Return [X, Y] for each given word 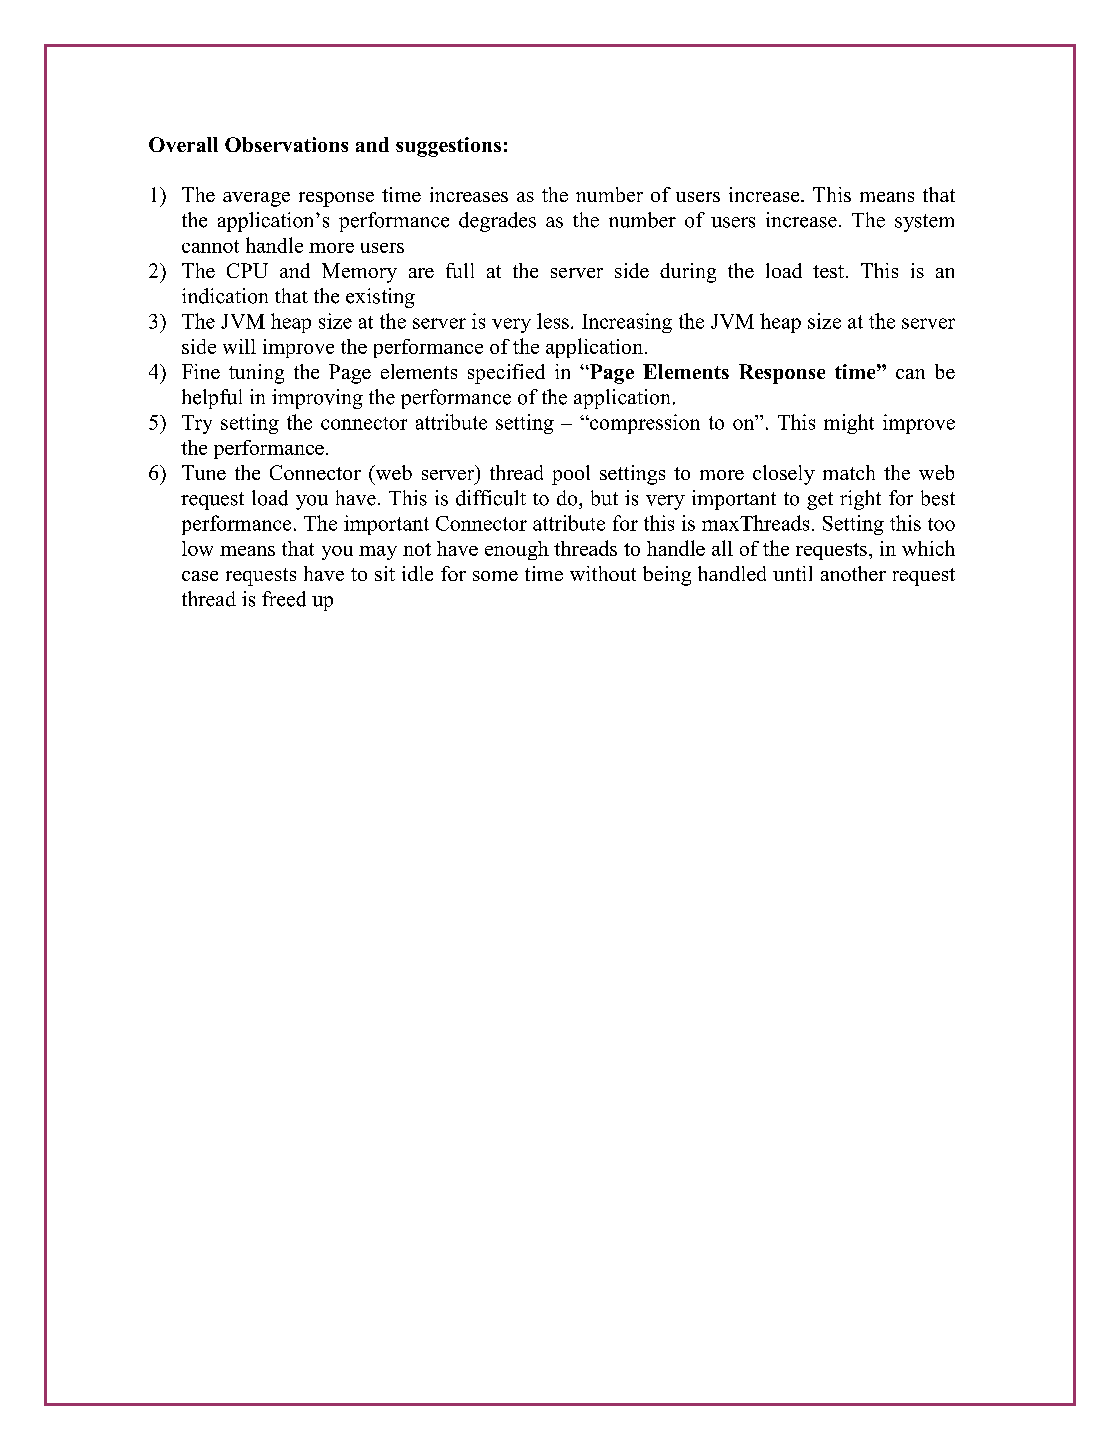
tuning [256, 374]
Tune [204, 472]
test [828, 271]
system [924, 223]
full [460, 270]
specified [506, 374]
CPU [247, 270]
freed [284, 599]
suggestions [448, 147]
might [849, 424]
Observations [286, 144]
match [849, 472]
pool [571, 475]
